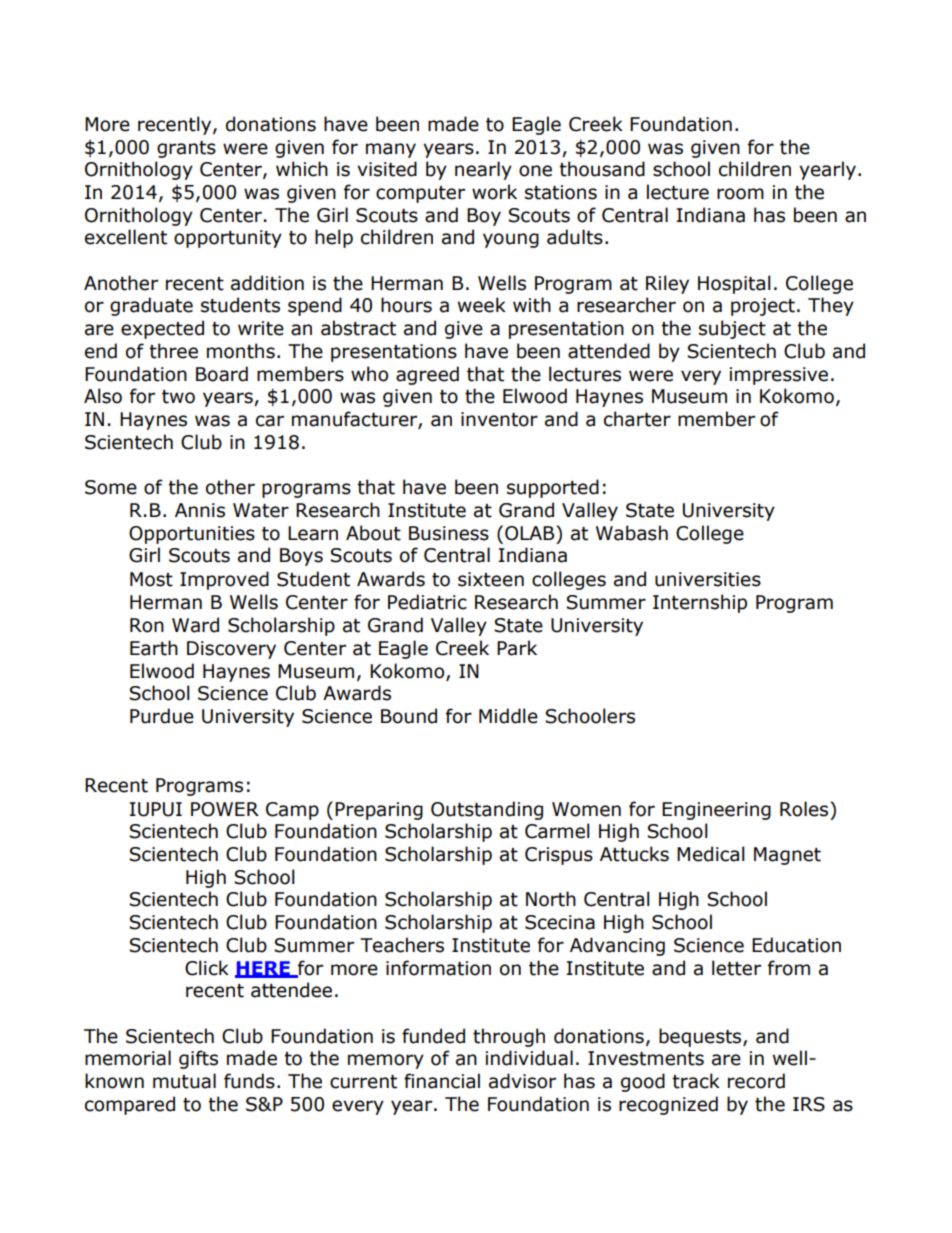  Describe the element at coordinates (716, 811) in the document. I see `Engineering` at that location.
